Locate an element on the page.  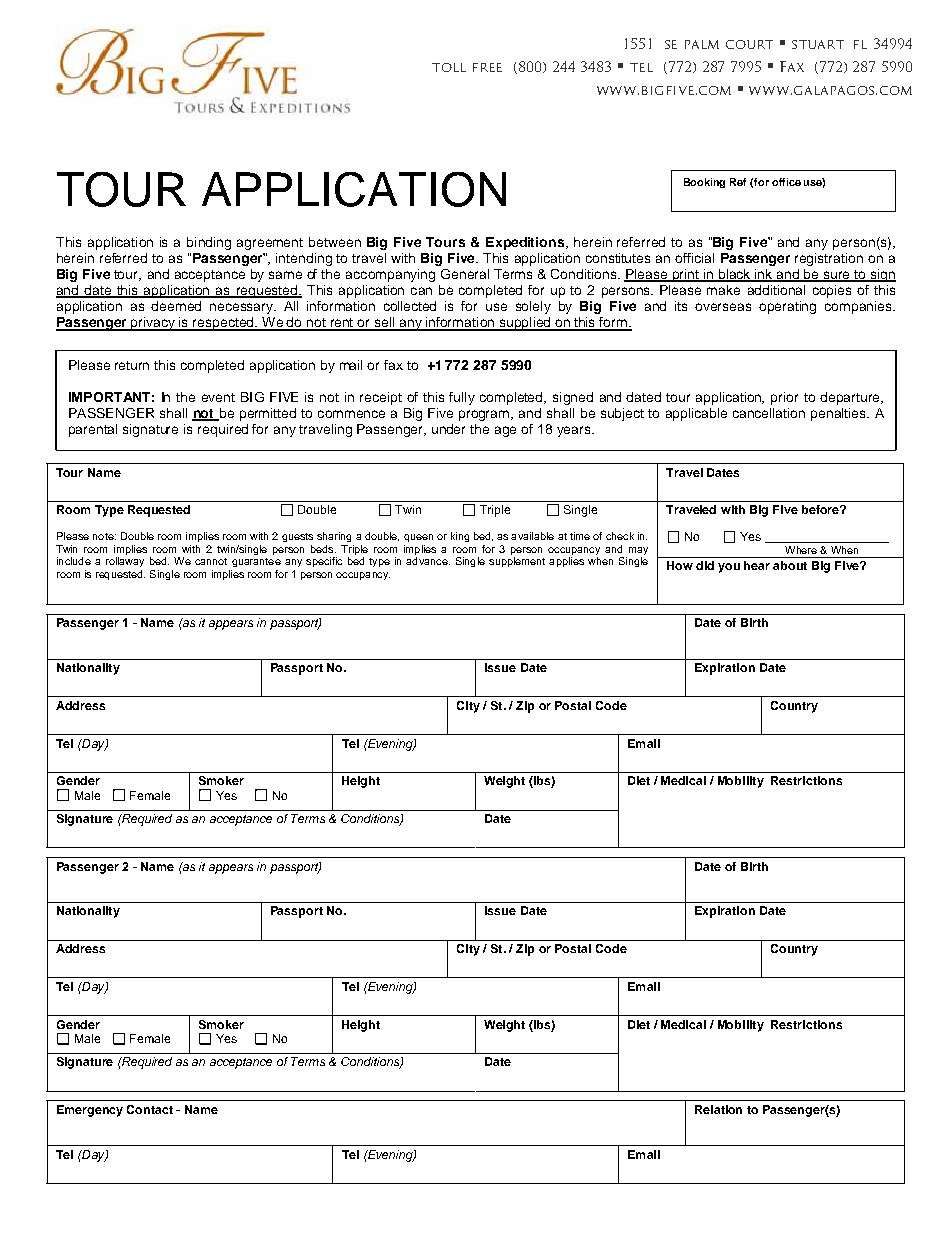
binding is located at coordinates (209, 243).
